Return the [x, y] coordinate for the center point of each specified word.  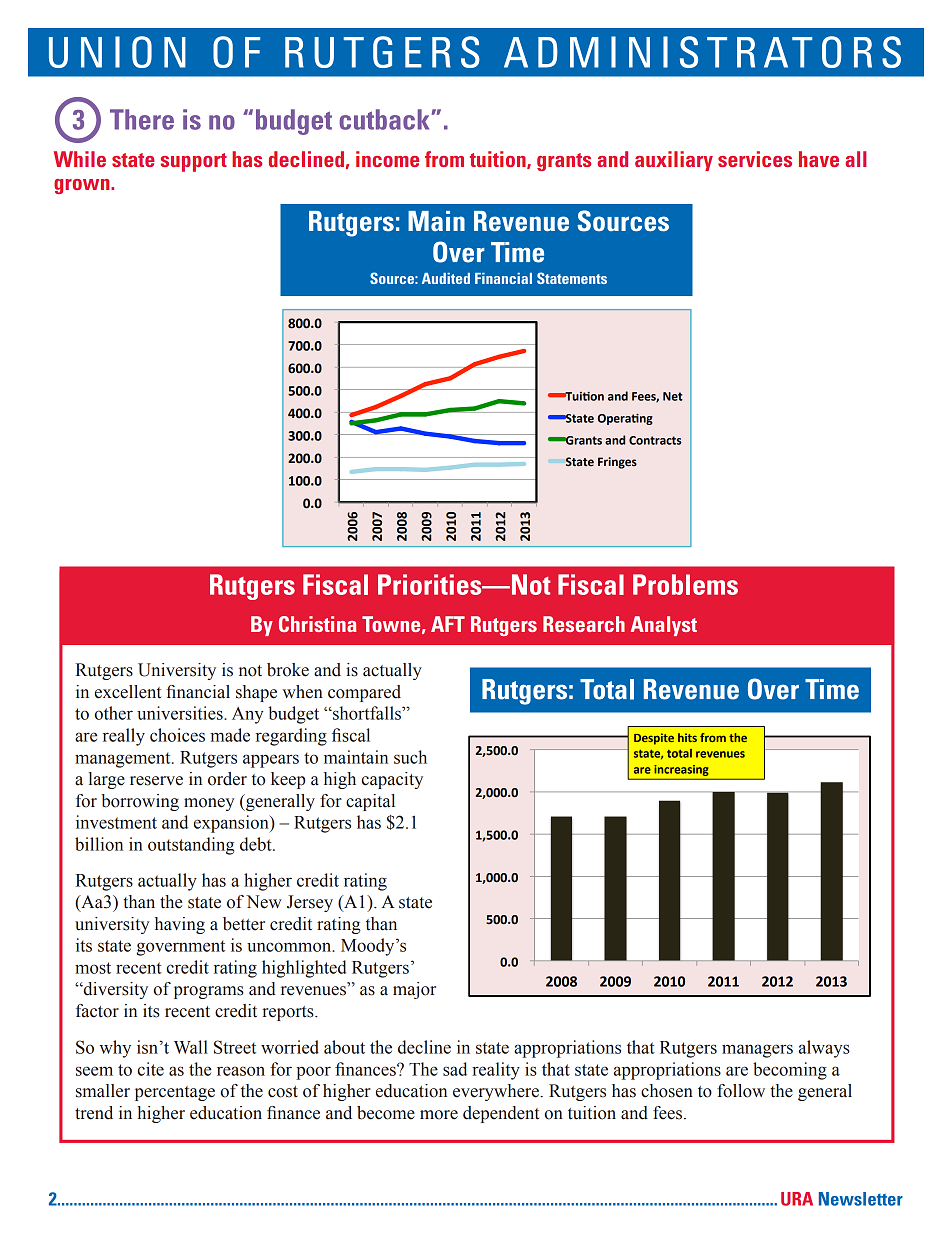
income [387, 159]
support [194, 162]
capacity [392, 780]
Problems [685, 584]
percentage [175, 1093]
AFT [448, 624]
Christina [317, 624]
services [755, 159]
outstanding [191, 846]
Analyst [664, 626]
